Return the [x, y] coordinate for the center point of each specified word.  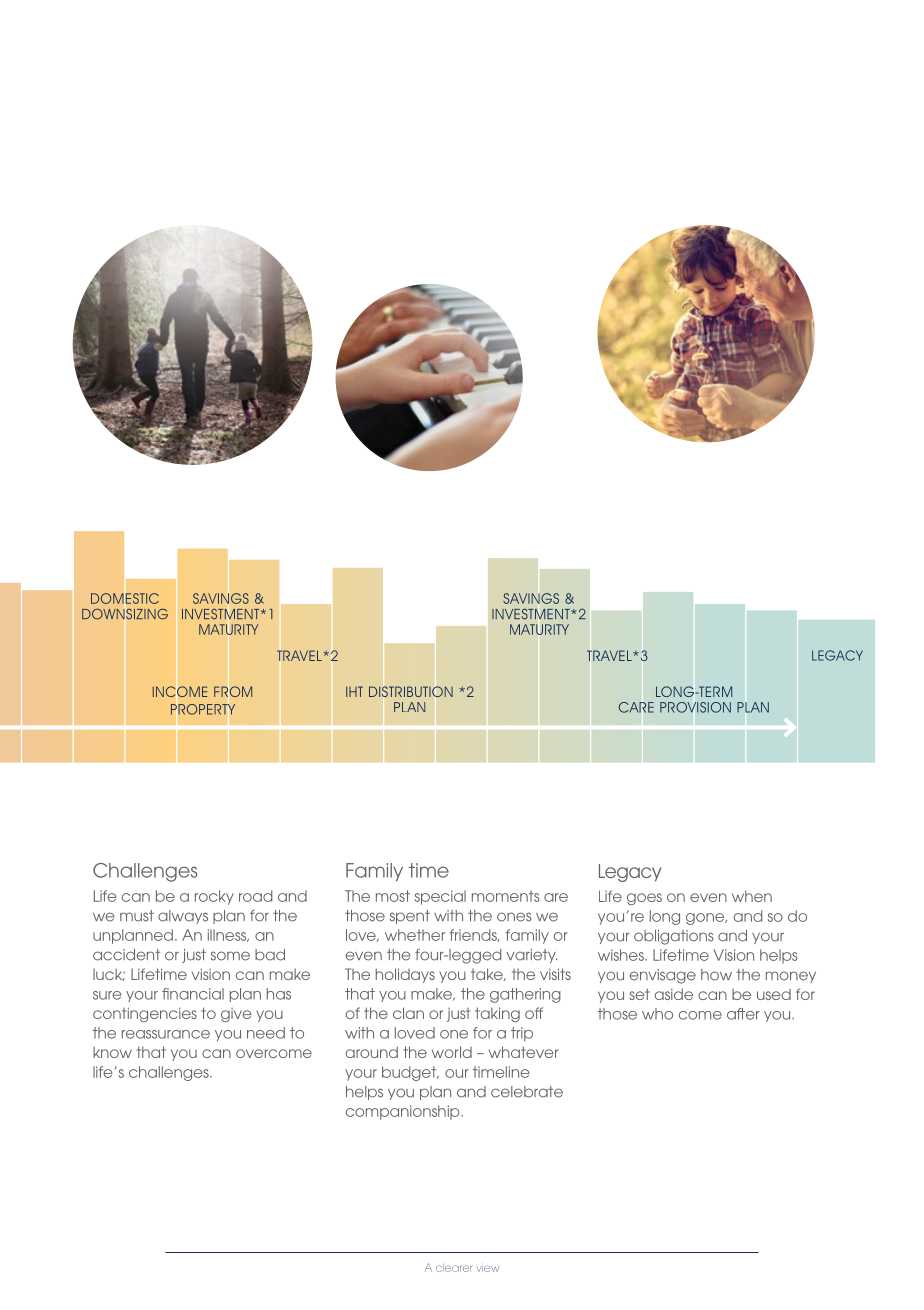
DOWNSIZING [125, 614]
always [183, 917]
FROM [233, 692]
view [488, 1268]
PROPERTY [203, 709]
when [752, 896]
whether [415, 935]
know [112, 1052]
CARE [636, 707]
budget [410, 1073]
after [743, 1014]
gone [706, 919]
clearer [454, 1268]
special [440, 897]
